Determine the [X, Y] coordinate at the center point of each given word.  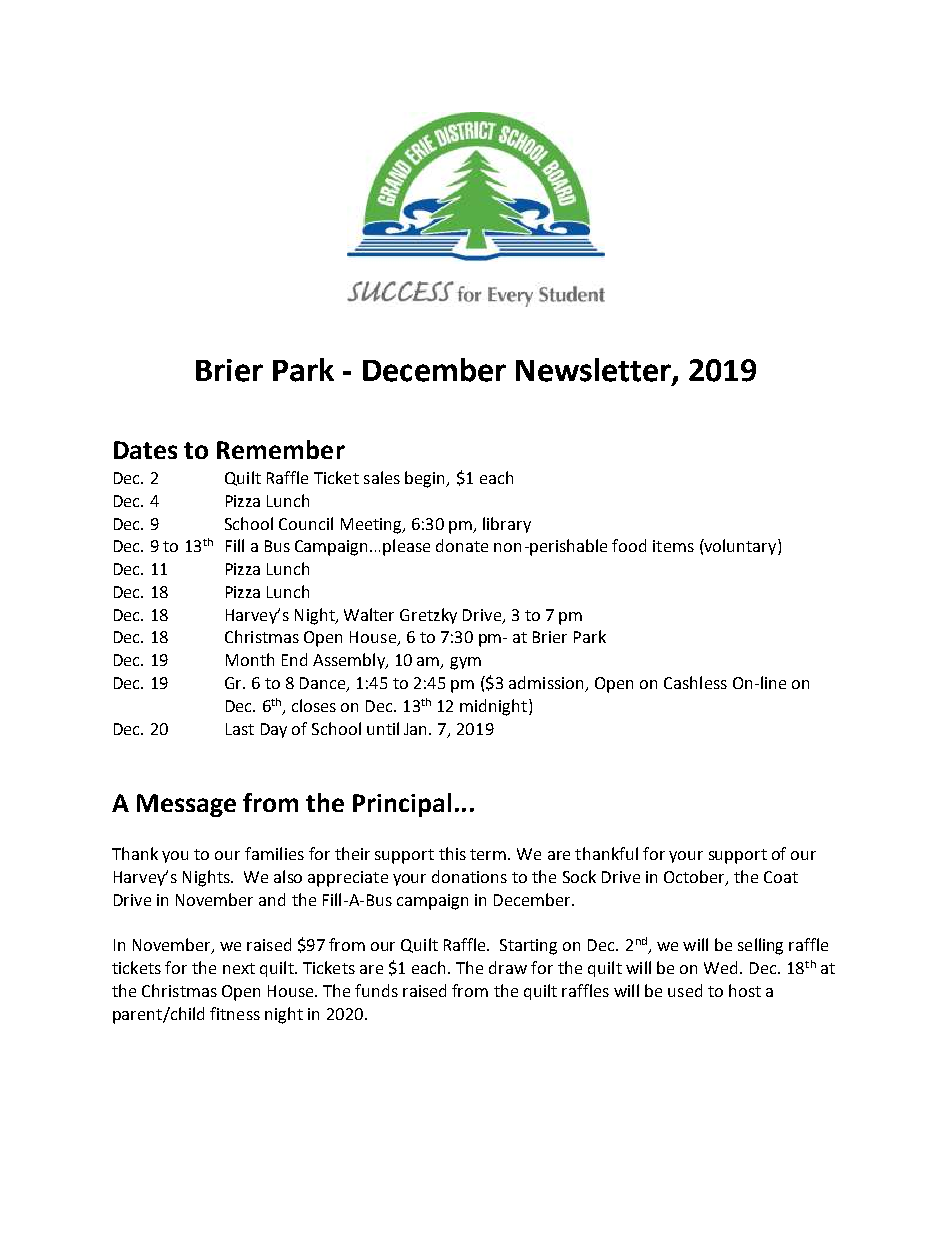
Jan [417, 729]
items [673, 546]
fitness [235, 1013]
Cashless [695, 682]
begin [426, 479]
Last [240, 729]
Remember [281, 449]
